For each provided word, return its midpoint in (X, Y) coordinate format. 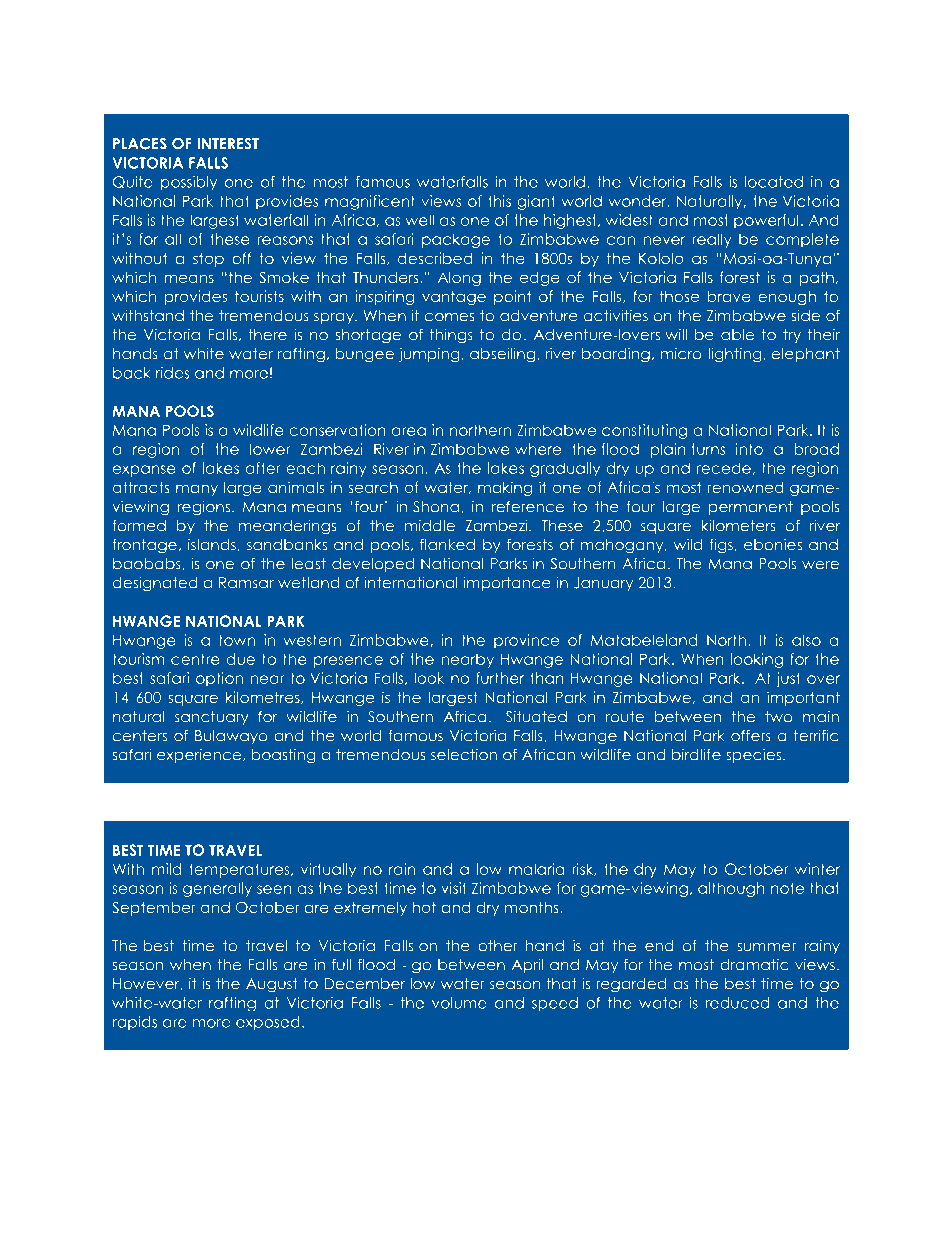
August (272, 985)
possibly (189, 183)
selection (464, 755)
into (749, 449)
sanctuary (212, 718)
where (538, 449)
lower (270, 449)
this (499, 201)
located (774, 182)
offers (751, 735)
